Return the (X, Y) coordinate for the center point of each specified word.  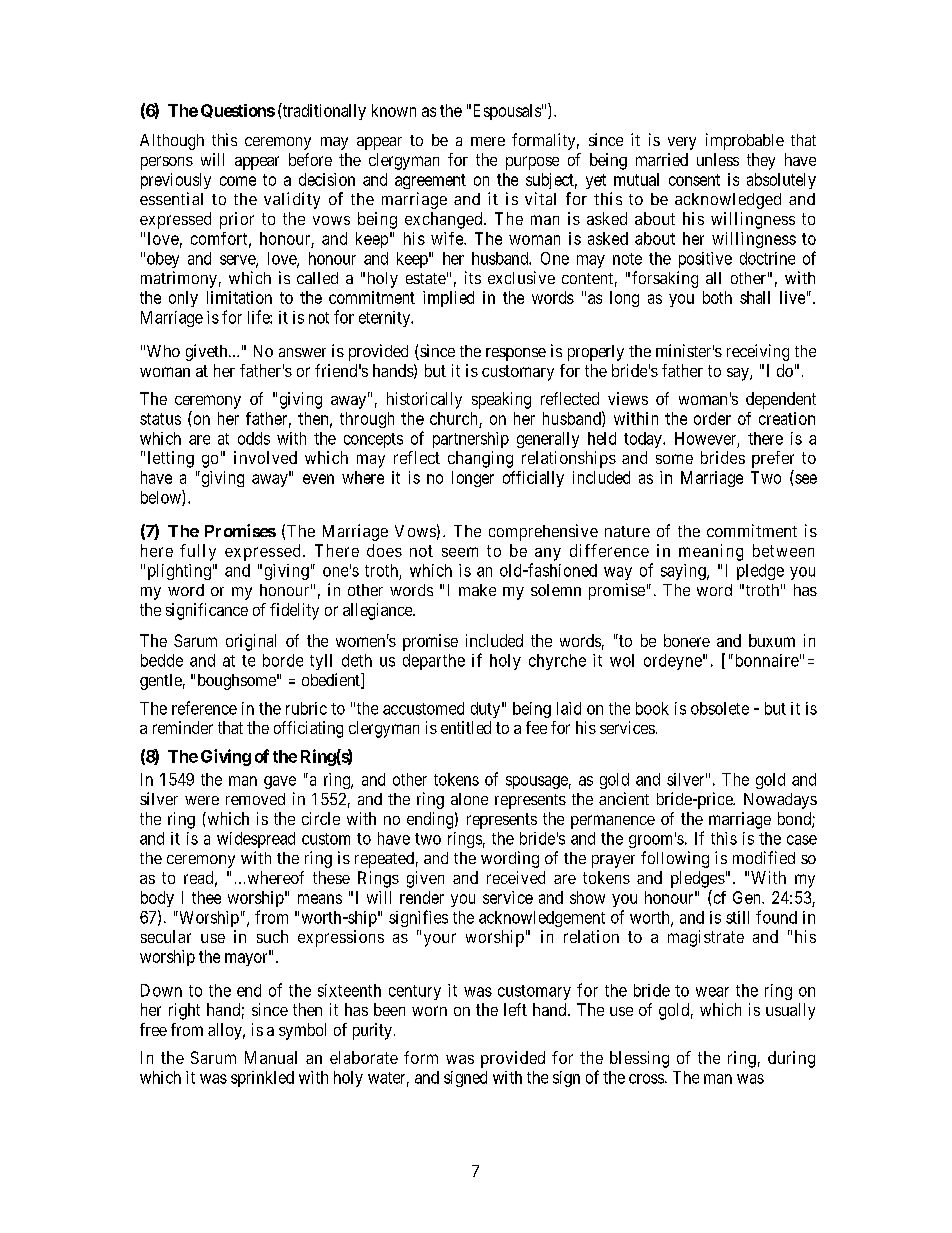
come (238, 181)
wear (712, 992)
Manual (271, 1057)
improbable (745, 141)
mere (488, 141)
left (515, 1009)
